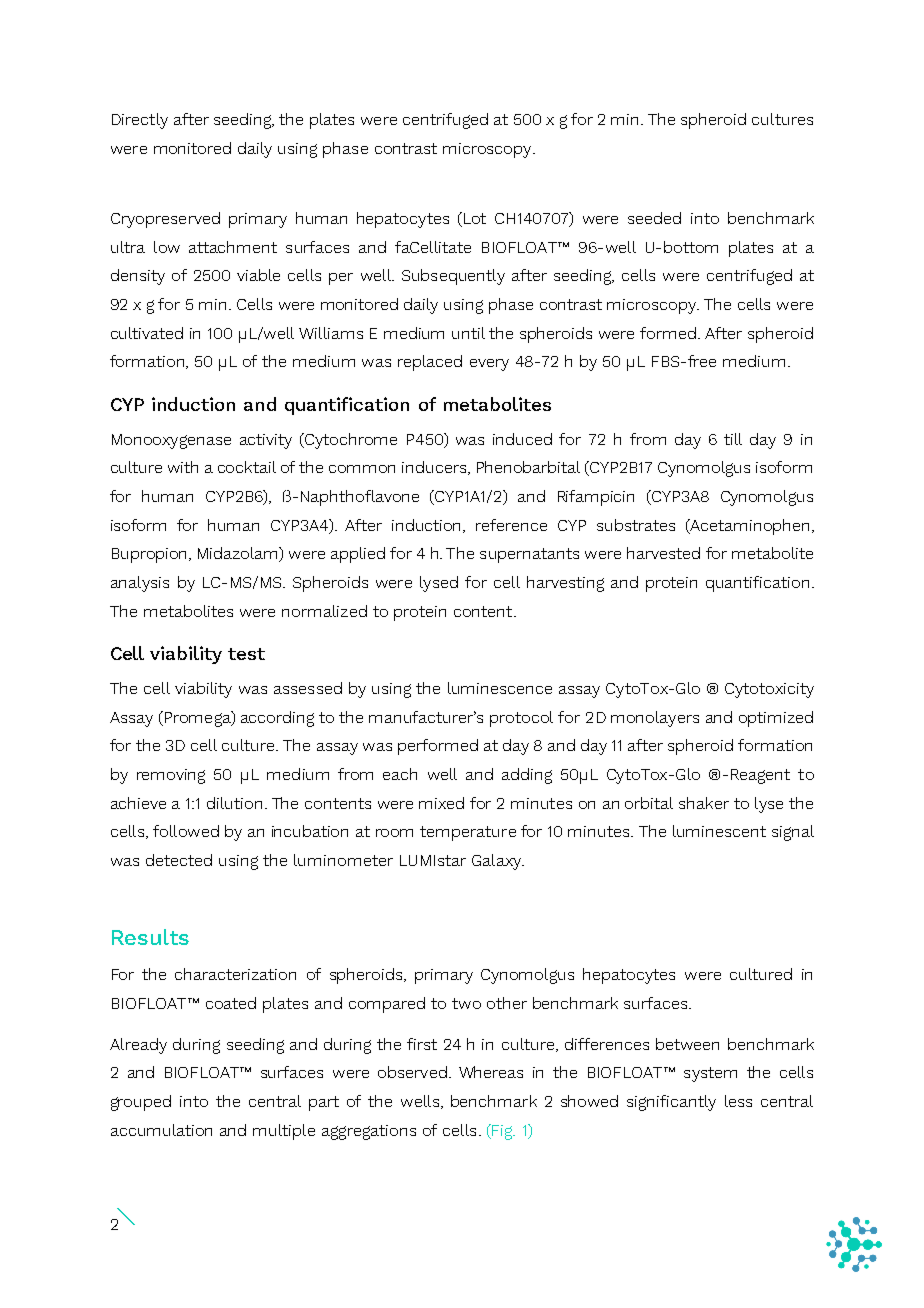 Image resolution: width=924 pixels, height=1308 pixels. Describe the element at coordinates (491, 1072) in the screenshot. I see `Whereas` at that location.
